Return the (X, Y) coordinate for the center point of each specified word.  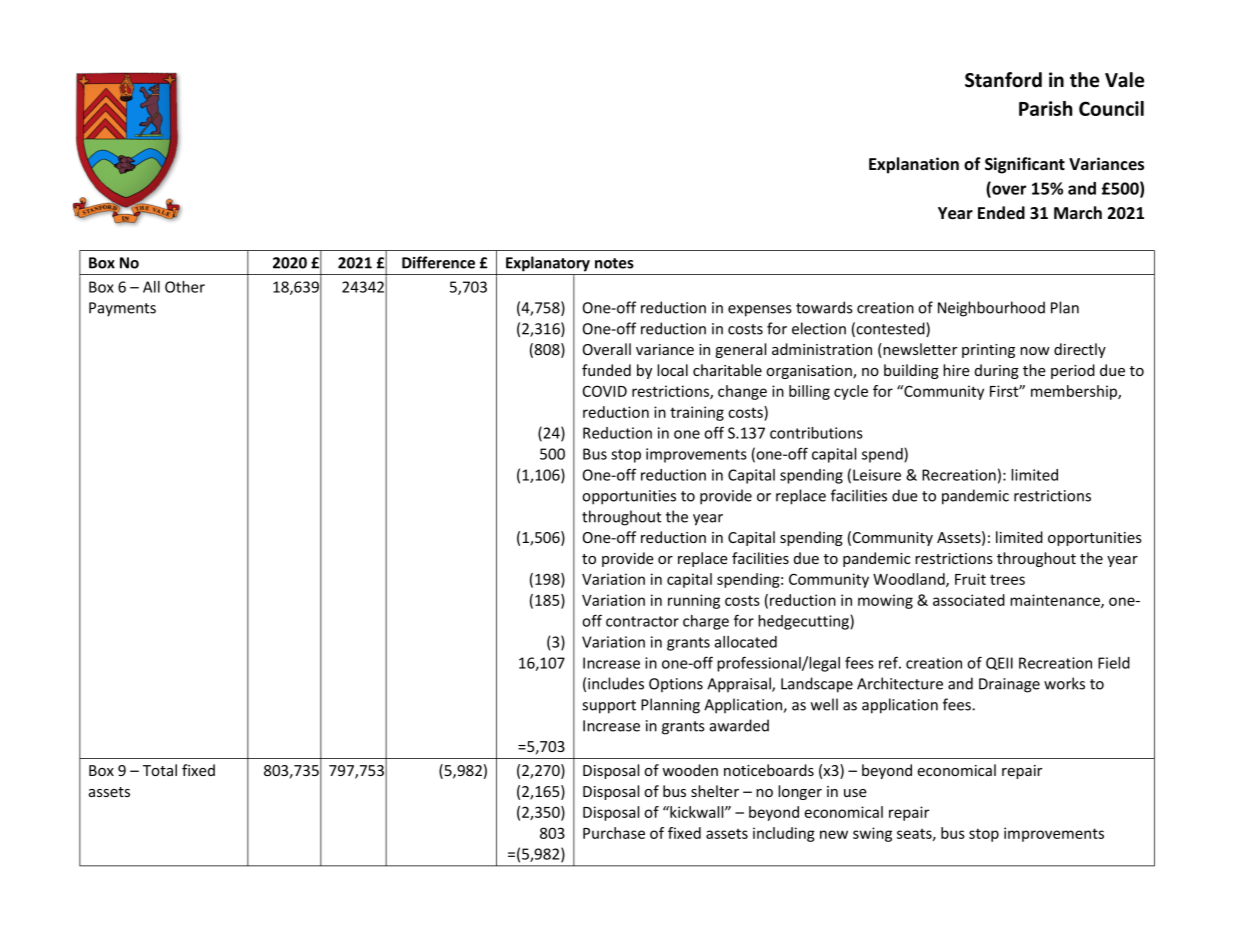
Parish (1045, 108)
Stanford (1003, 80)
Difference (438, 262)
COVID (605, 391)
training (697, 413)
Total (160, 770)
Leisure (877, 475)
